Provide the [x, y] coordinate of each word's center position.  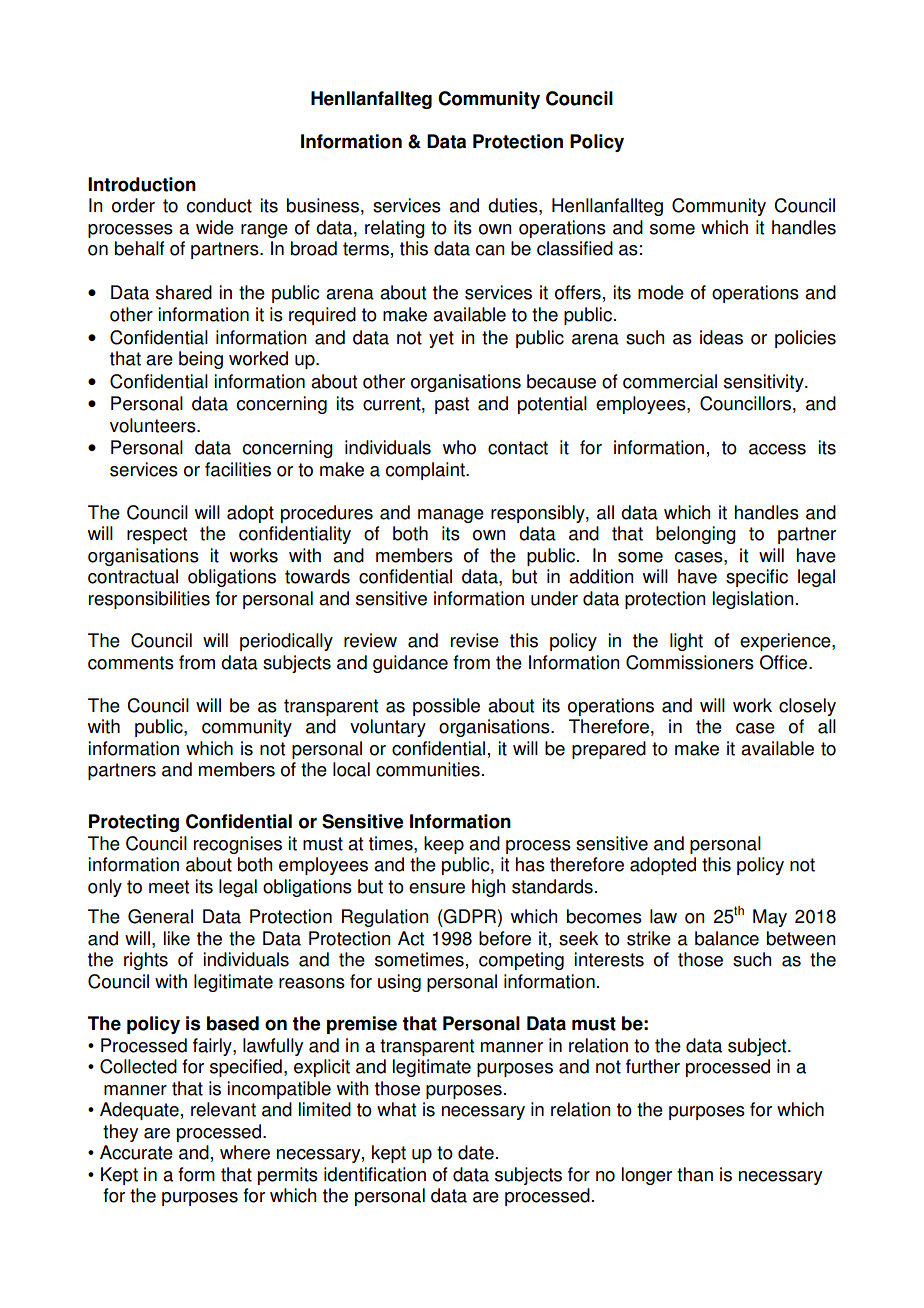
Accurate [136, 1152]
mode [661, 292]
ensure [437, 888]
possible [446, 707]
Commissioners [690, 662]
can [490, 250]
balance [727, 938]
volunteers [154, 425]
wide [215, 227]
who [459, 447]
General [160, 916]
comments [131, 663]
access [777, 449]
